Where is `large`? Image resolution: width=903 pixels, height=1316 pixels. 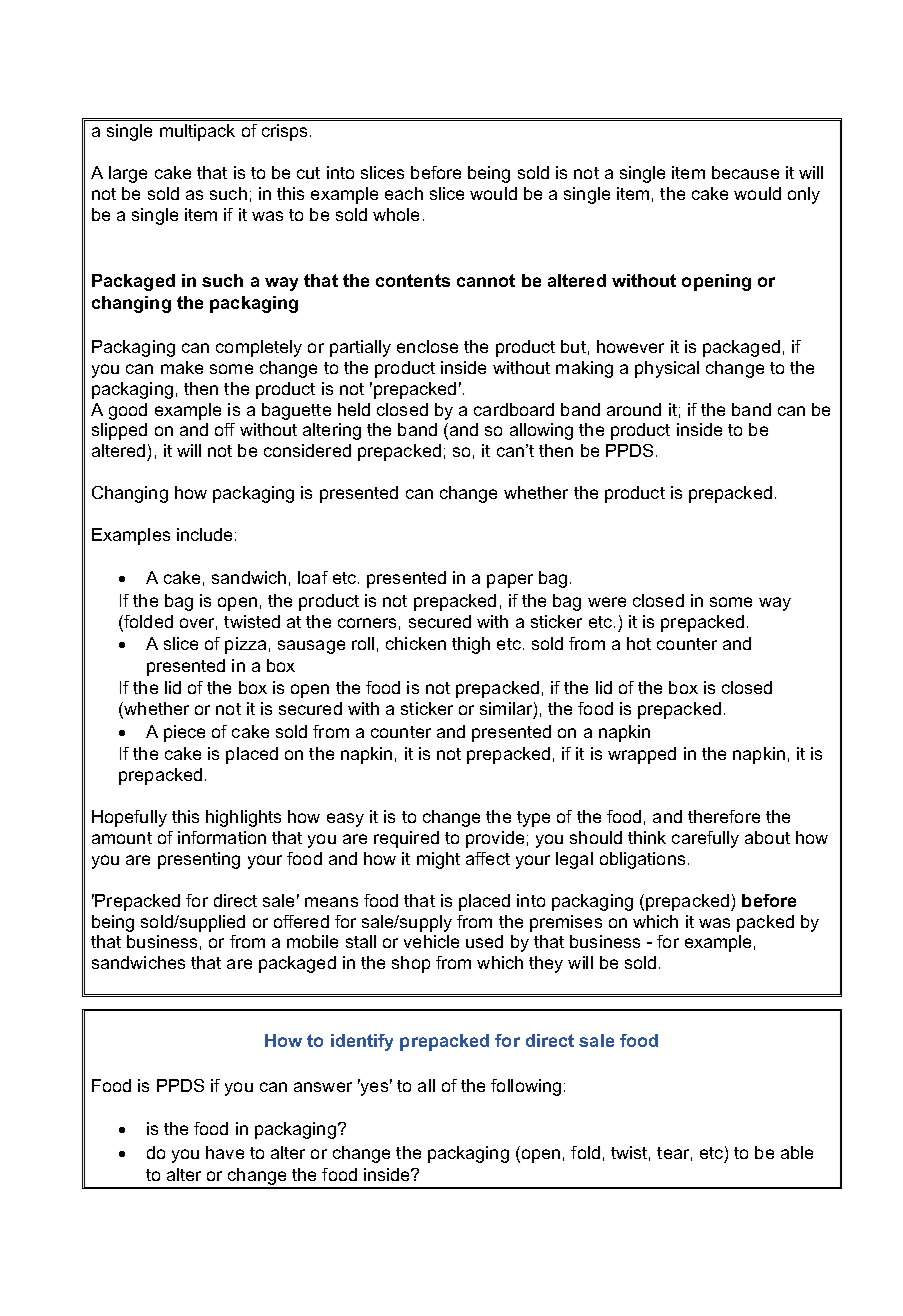 large is located at coordinates (128, 174).
